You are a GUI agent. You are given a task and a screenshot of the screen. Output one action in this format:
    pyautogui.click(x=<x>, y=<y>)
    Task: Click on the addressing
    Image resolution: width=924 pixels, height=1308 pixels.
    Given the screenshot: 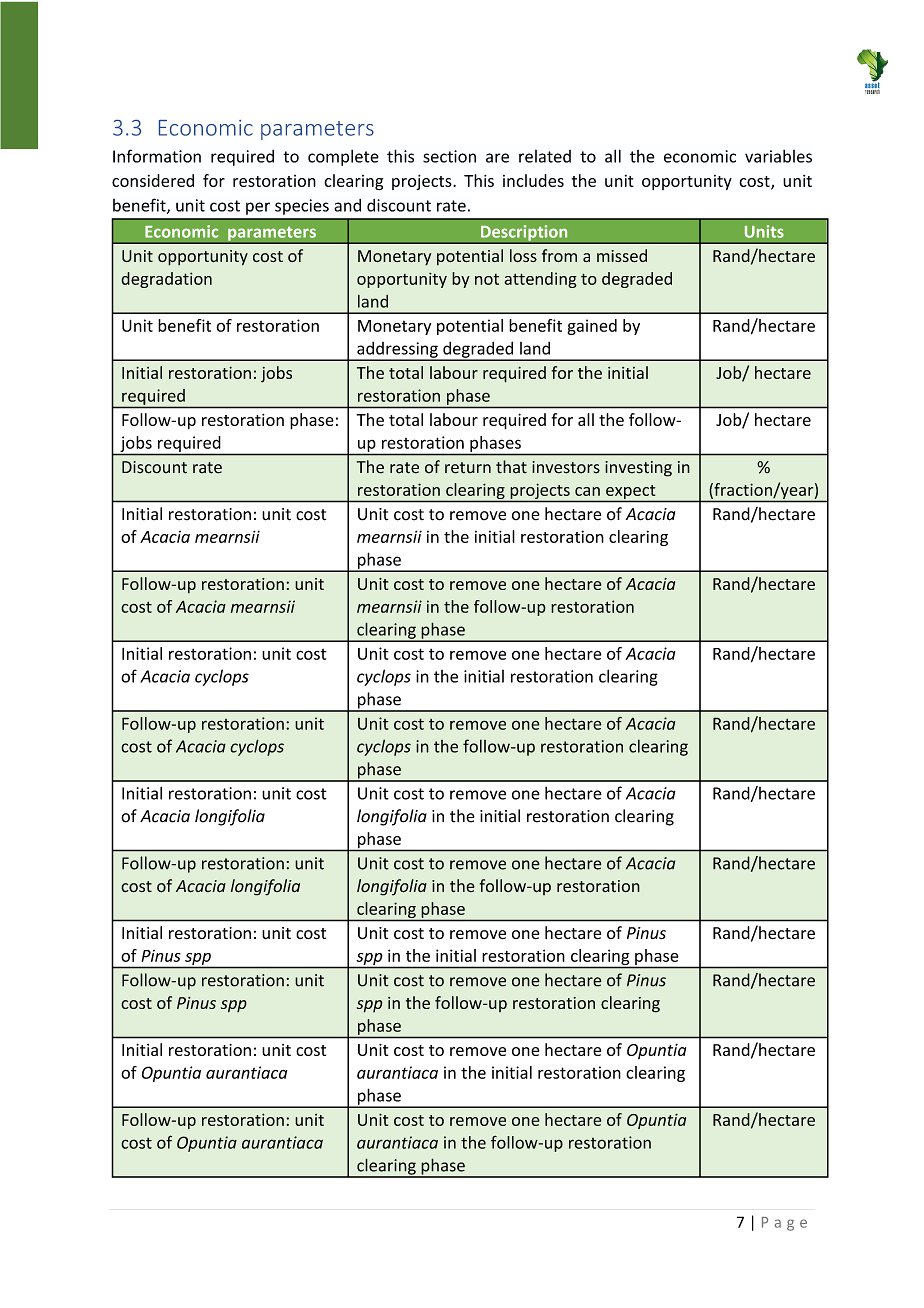 What is the action you would take?
    pyautogui.click(x=397, y=351)
